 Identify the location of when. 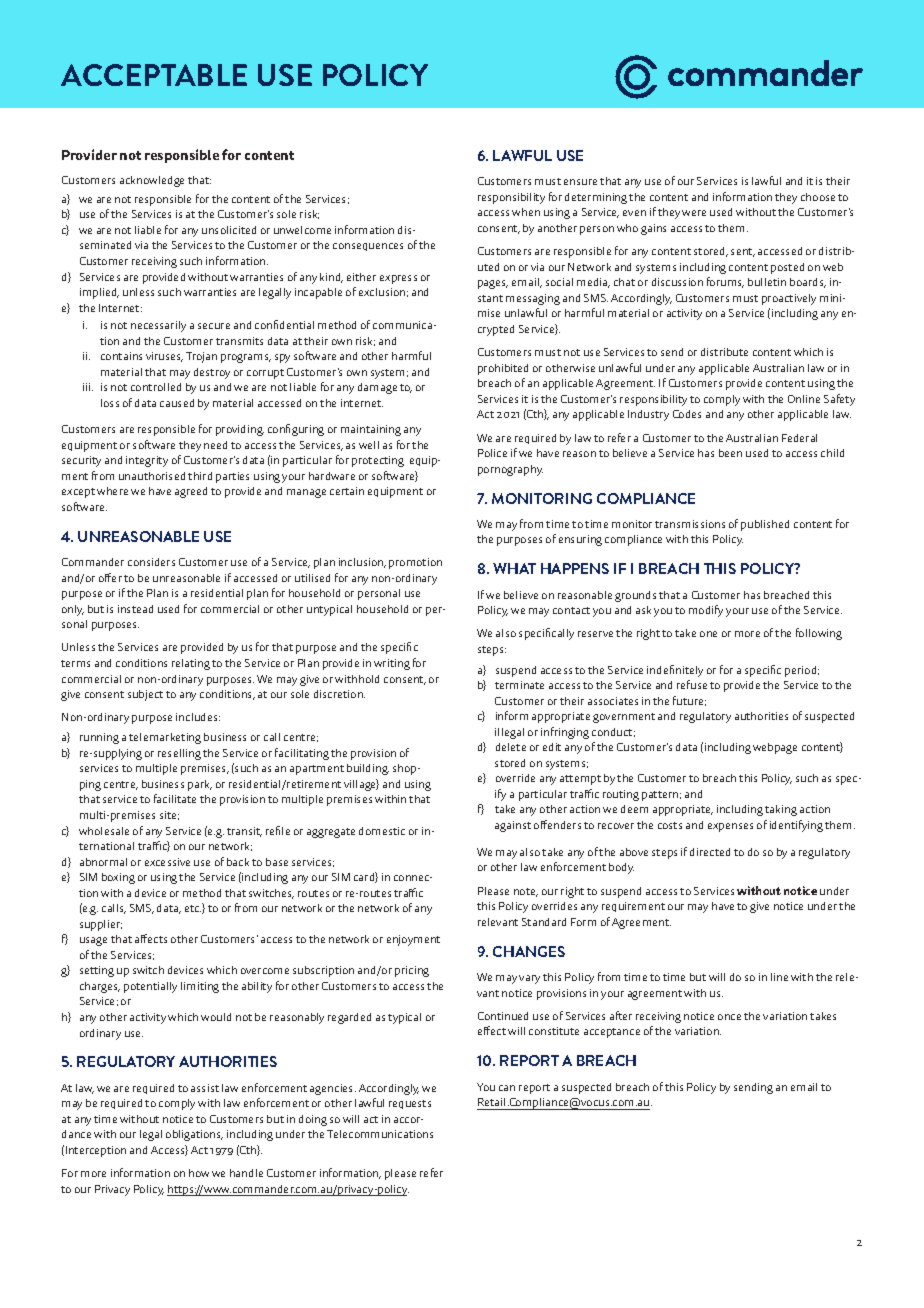
(526, 212).
